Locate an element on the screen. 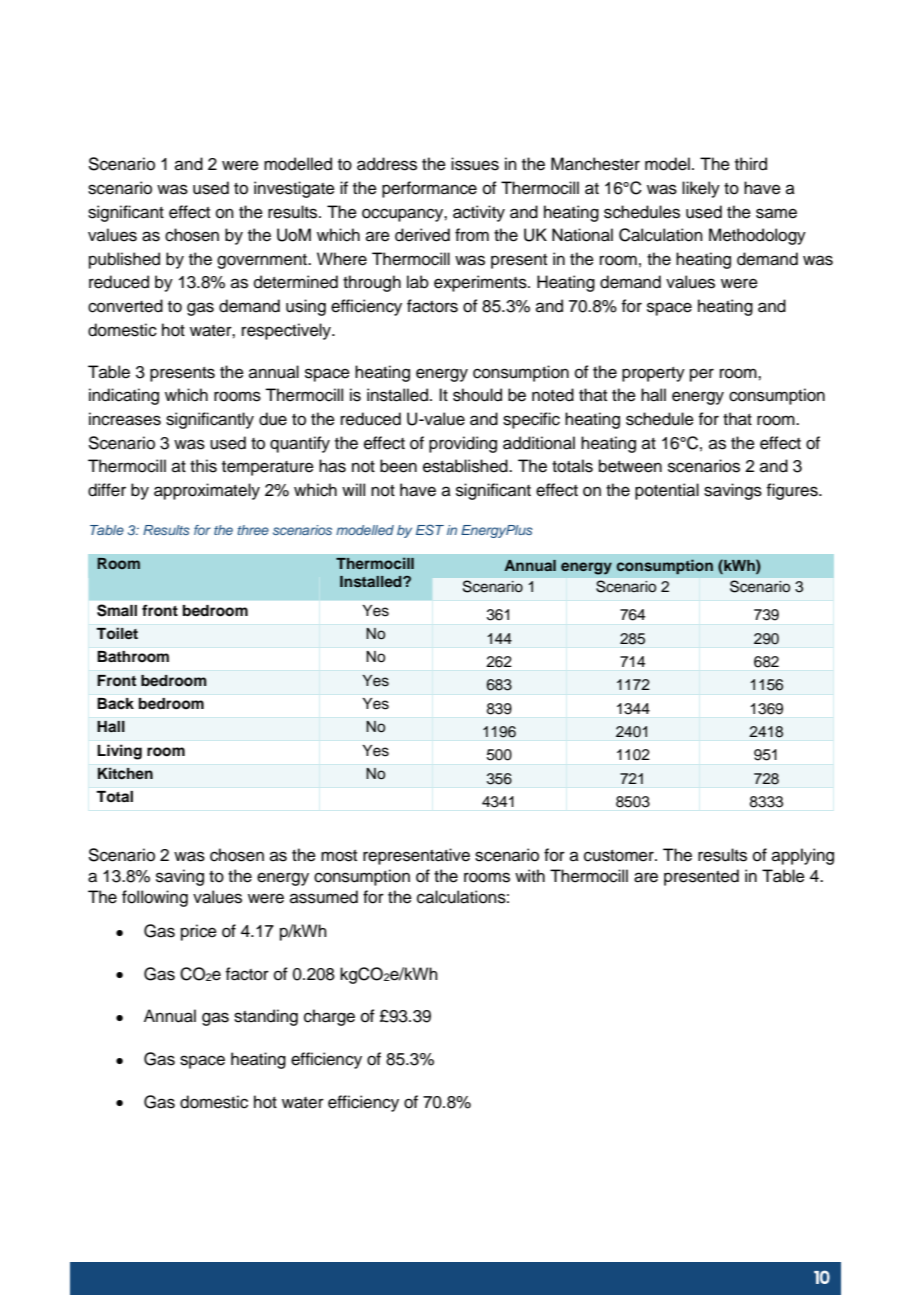  potential is located at coordinates (667, 491).
